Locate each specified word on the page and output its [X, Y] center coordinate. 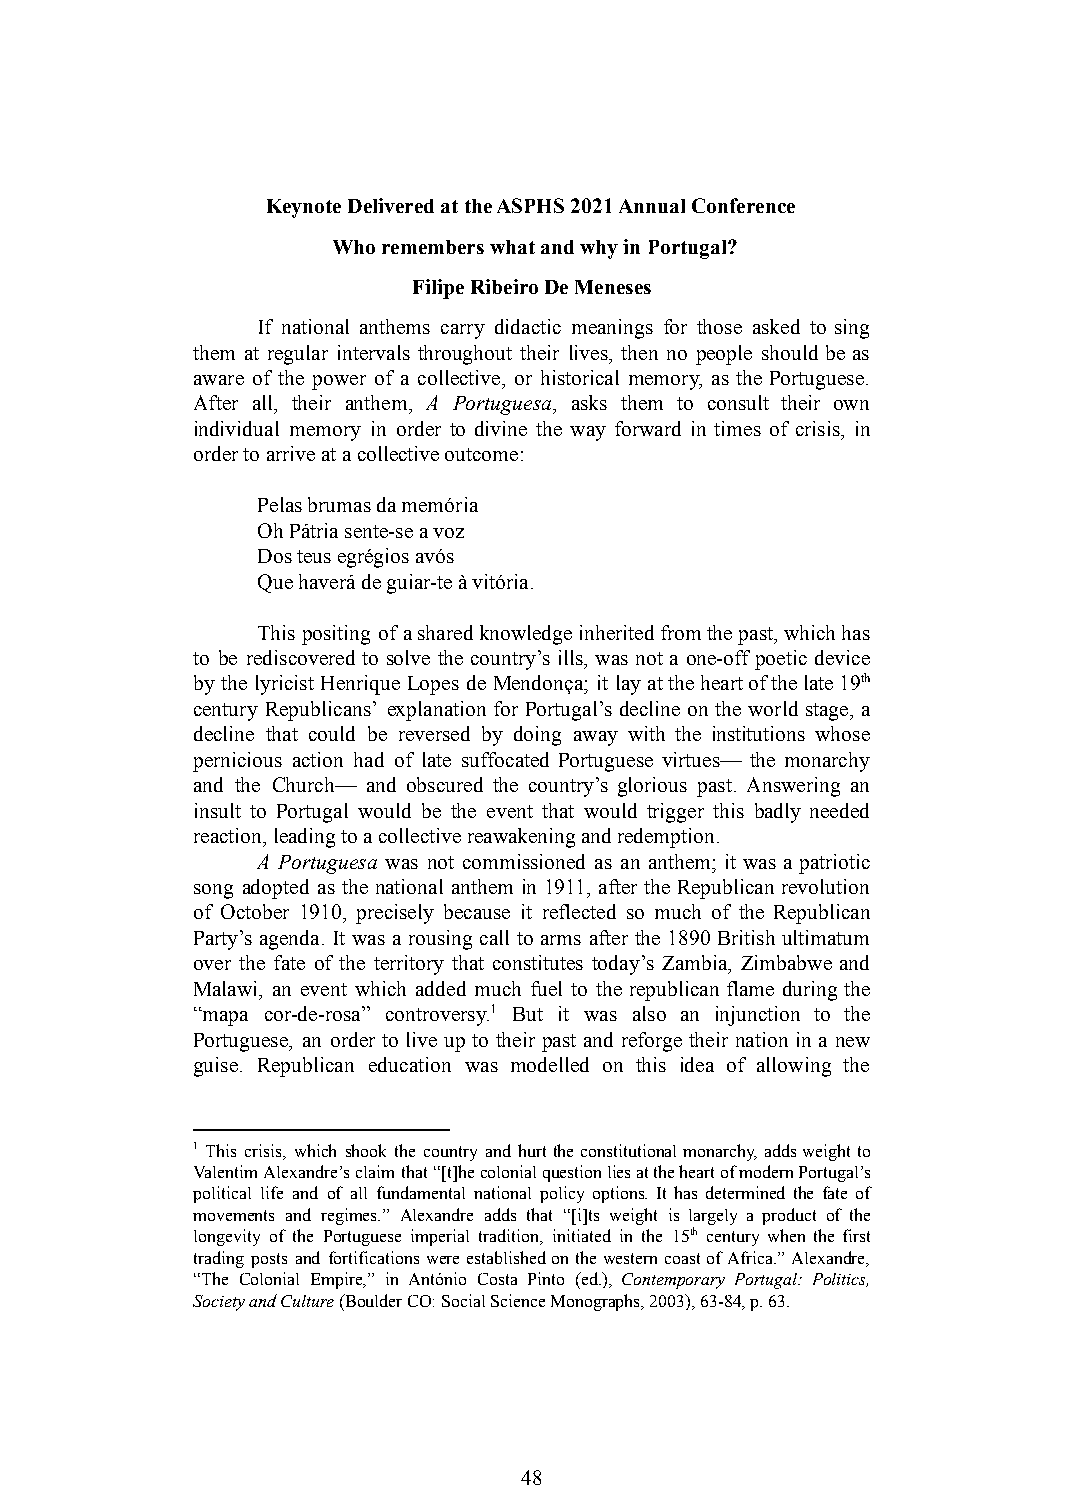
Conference [743, 205]
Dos [275, 556]
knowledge [526, 635]
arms [561, 940]
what [512, 247]
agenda [289, 940]
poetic [781, 660]
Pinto [546, 1278]
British [746, 937]
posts [269, 1260]
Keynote [304, 208]
